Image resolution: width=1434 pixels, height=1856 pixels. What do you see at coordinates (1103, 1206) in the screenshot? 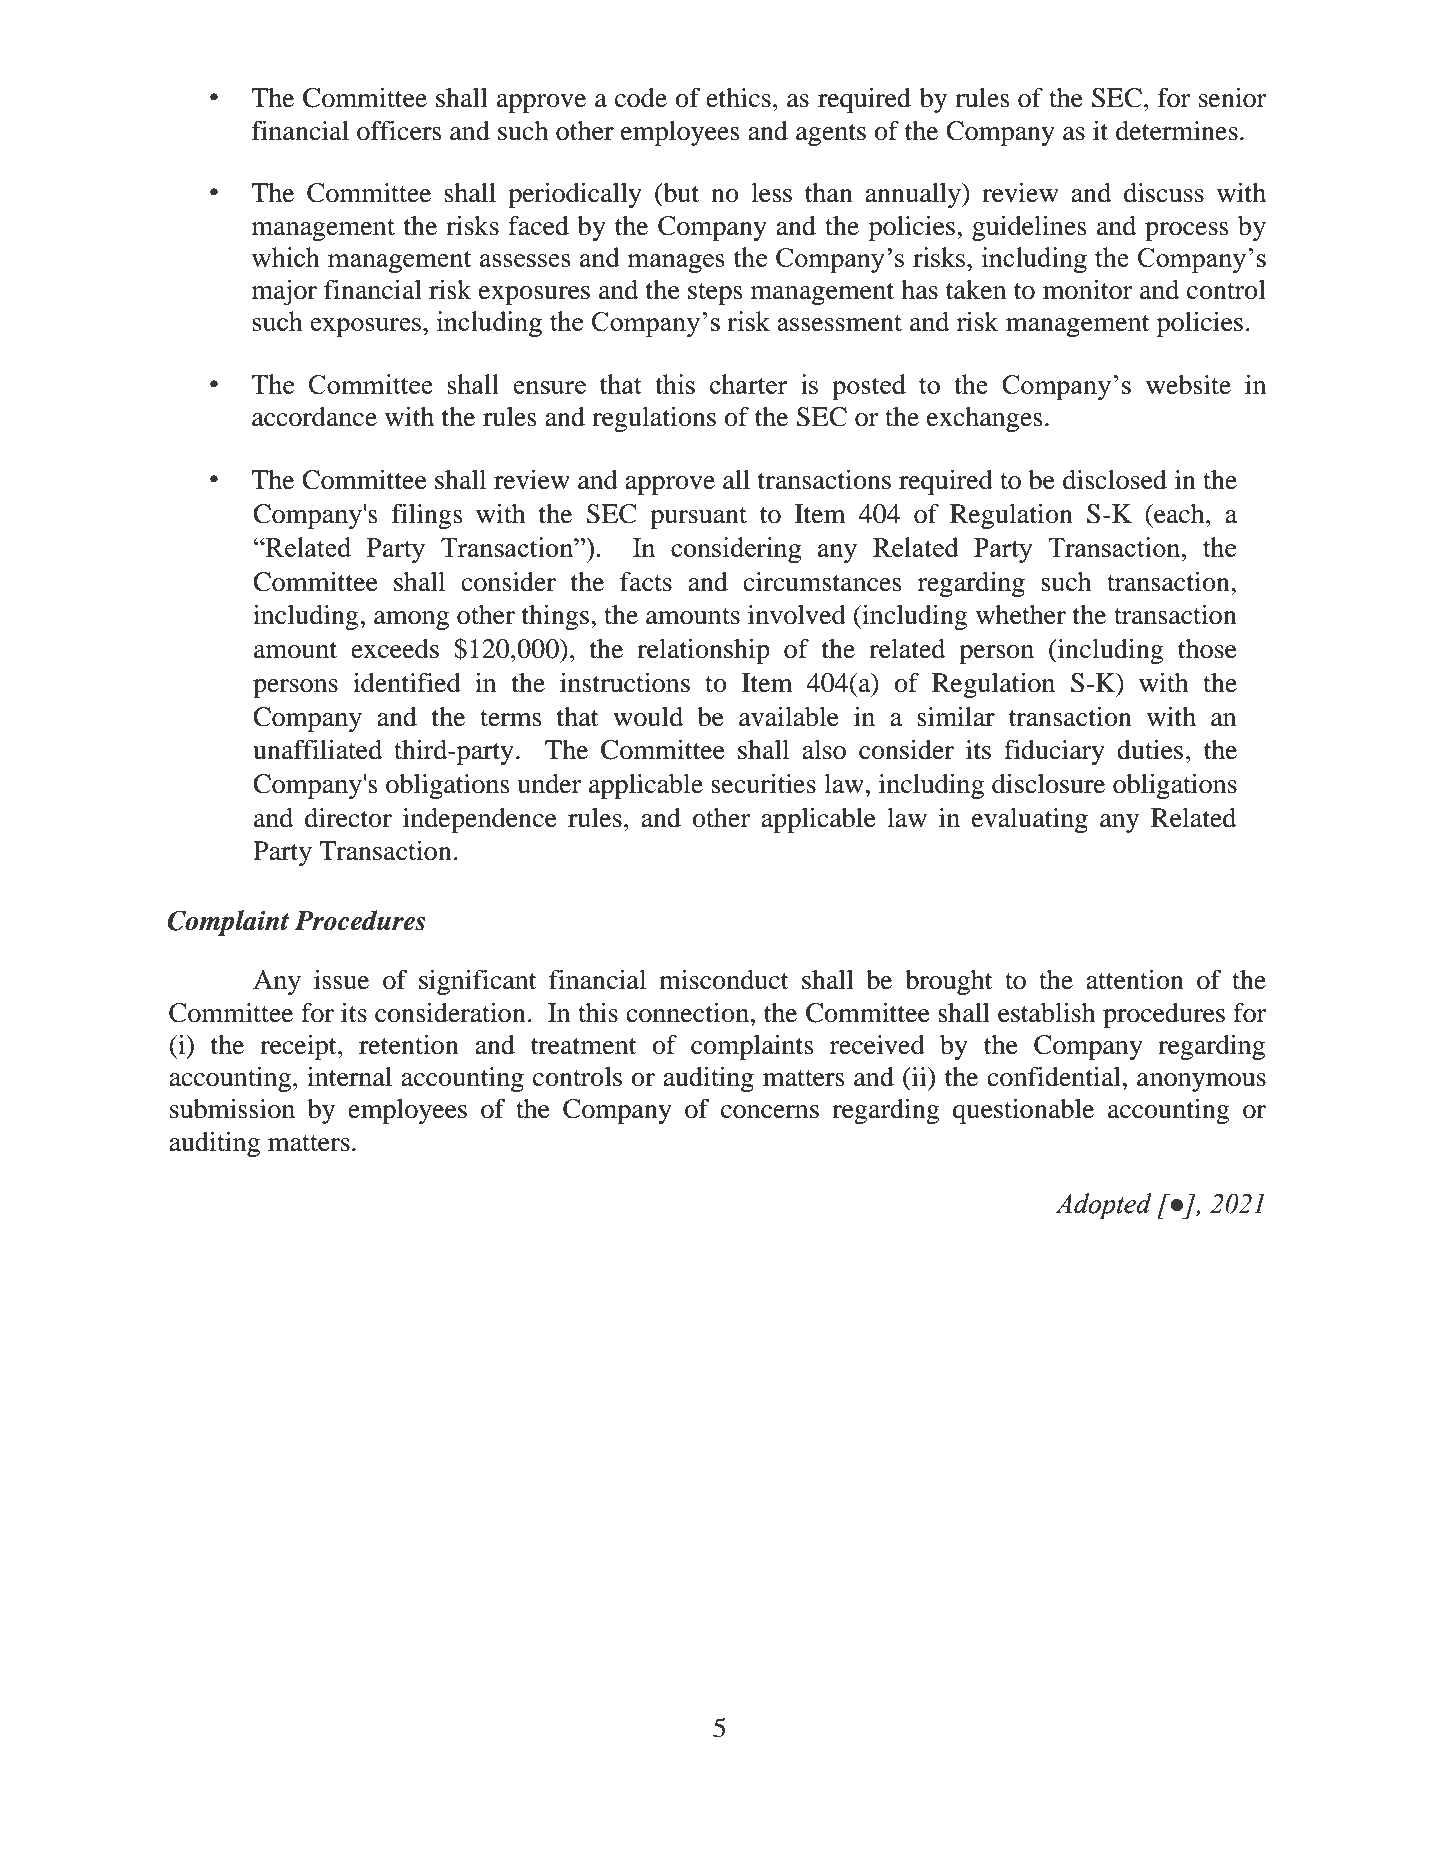
I see `Adopted` at bounding box center [1103, 1206].
